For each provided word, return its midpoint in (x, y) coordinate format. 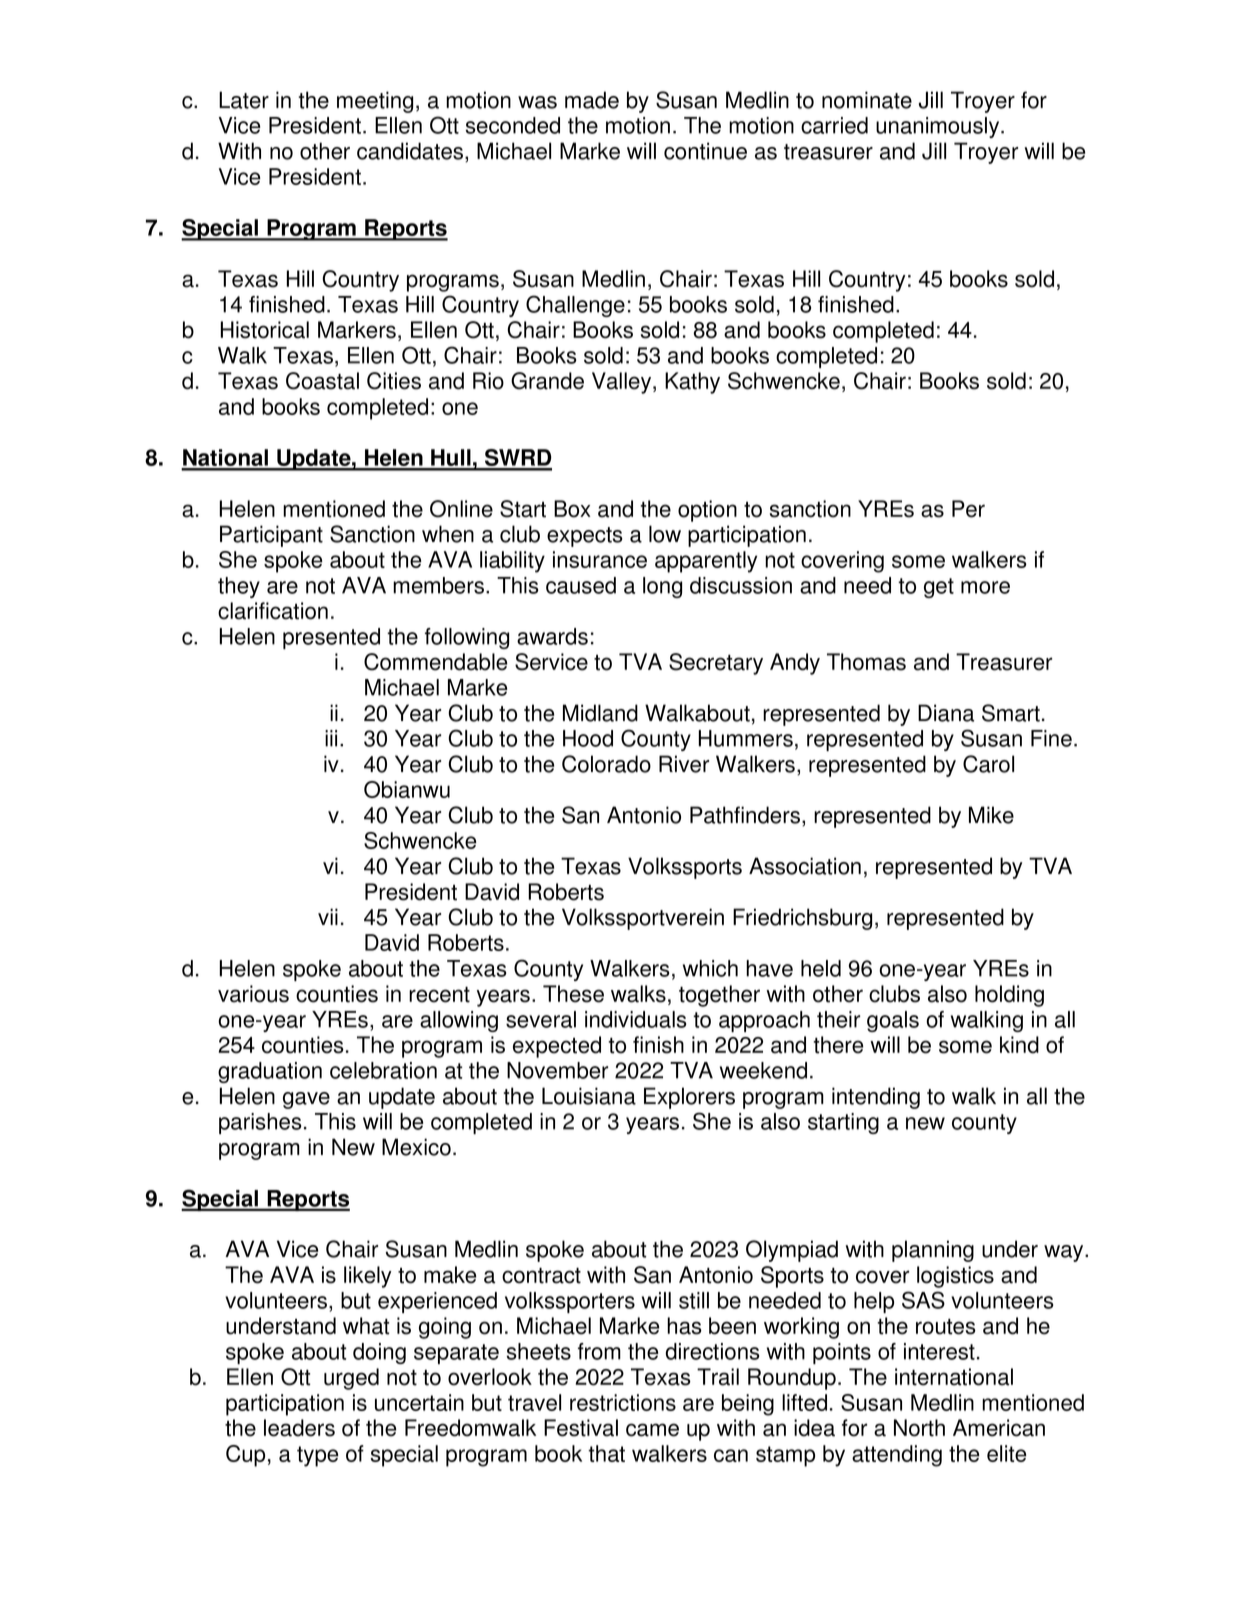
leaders (299, 1428)
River (684, 764)
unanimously (939, 127)
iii (331, 738)
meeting (375, 102)
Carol (988, 764)
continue (705, 151)
